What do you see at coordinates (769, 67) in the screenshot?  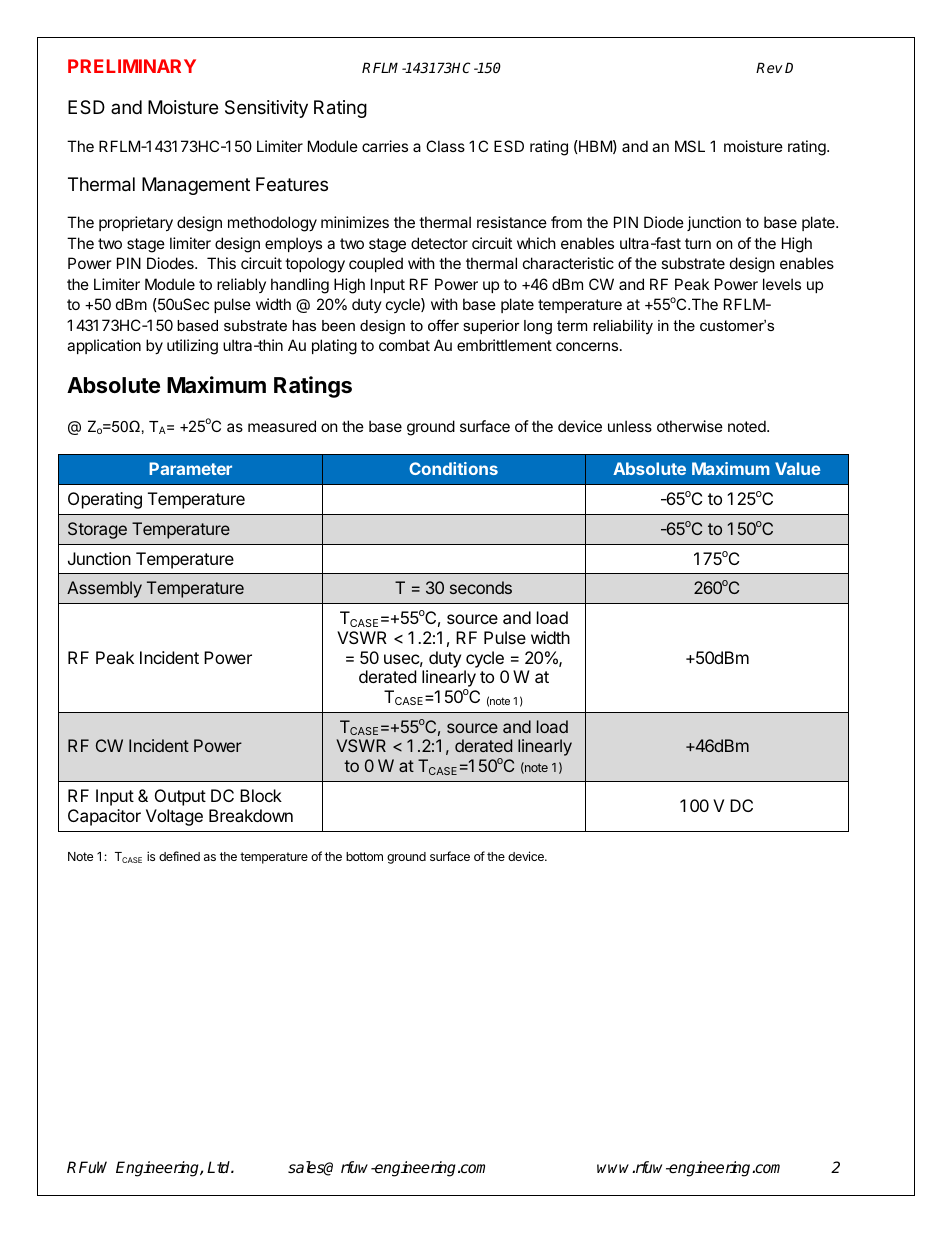 I see `Rev` at bounding box center [769, 67].
